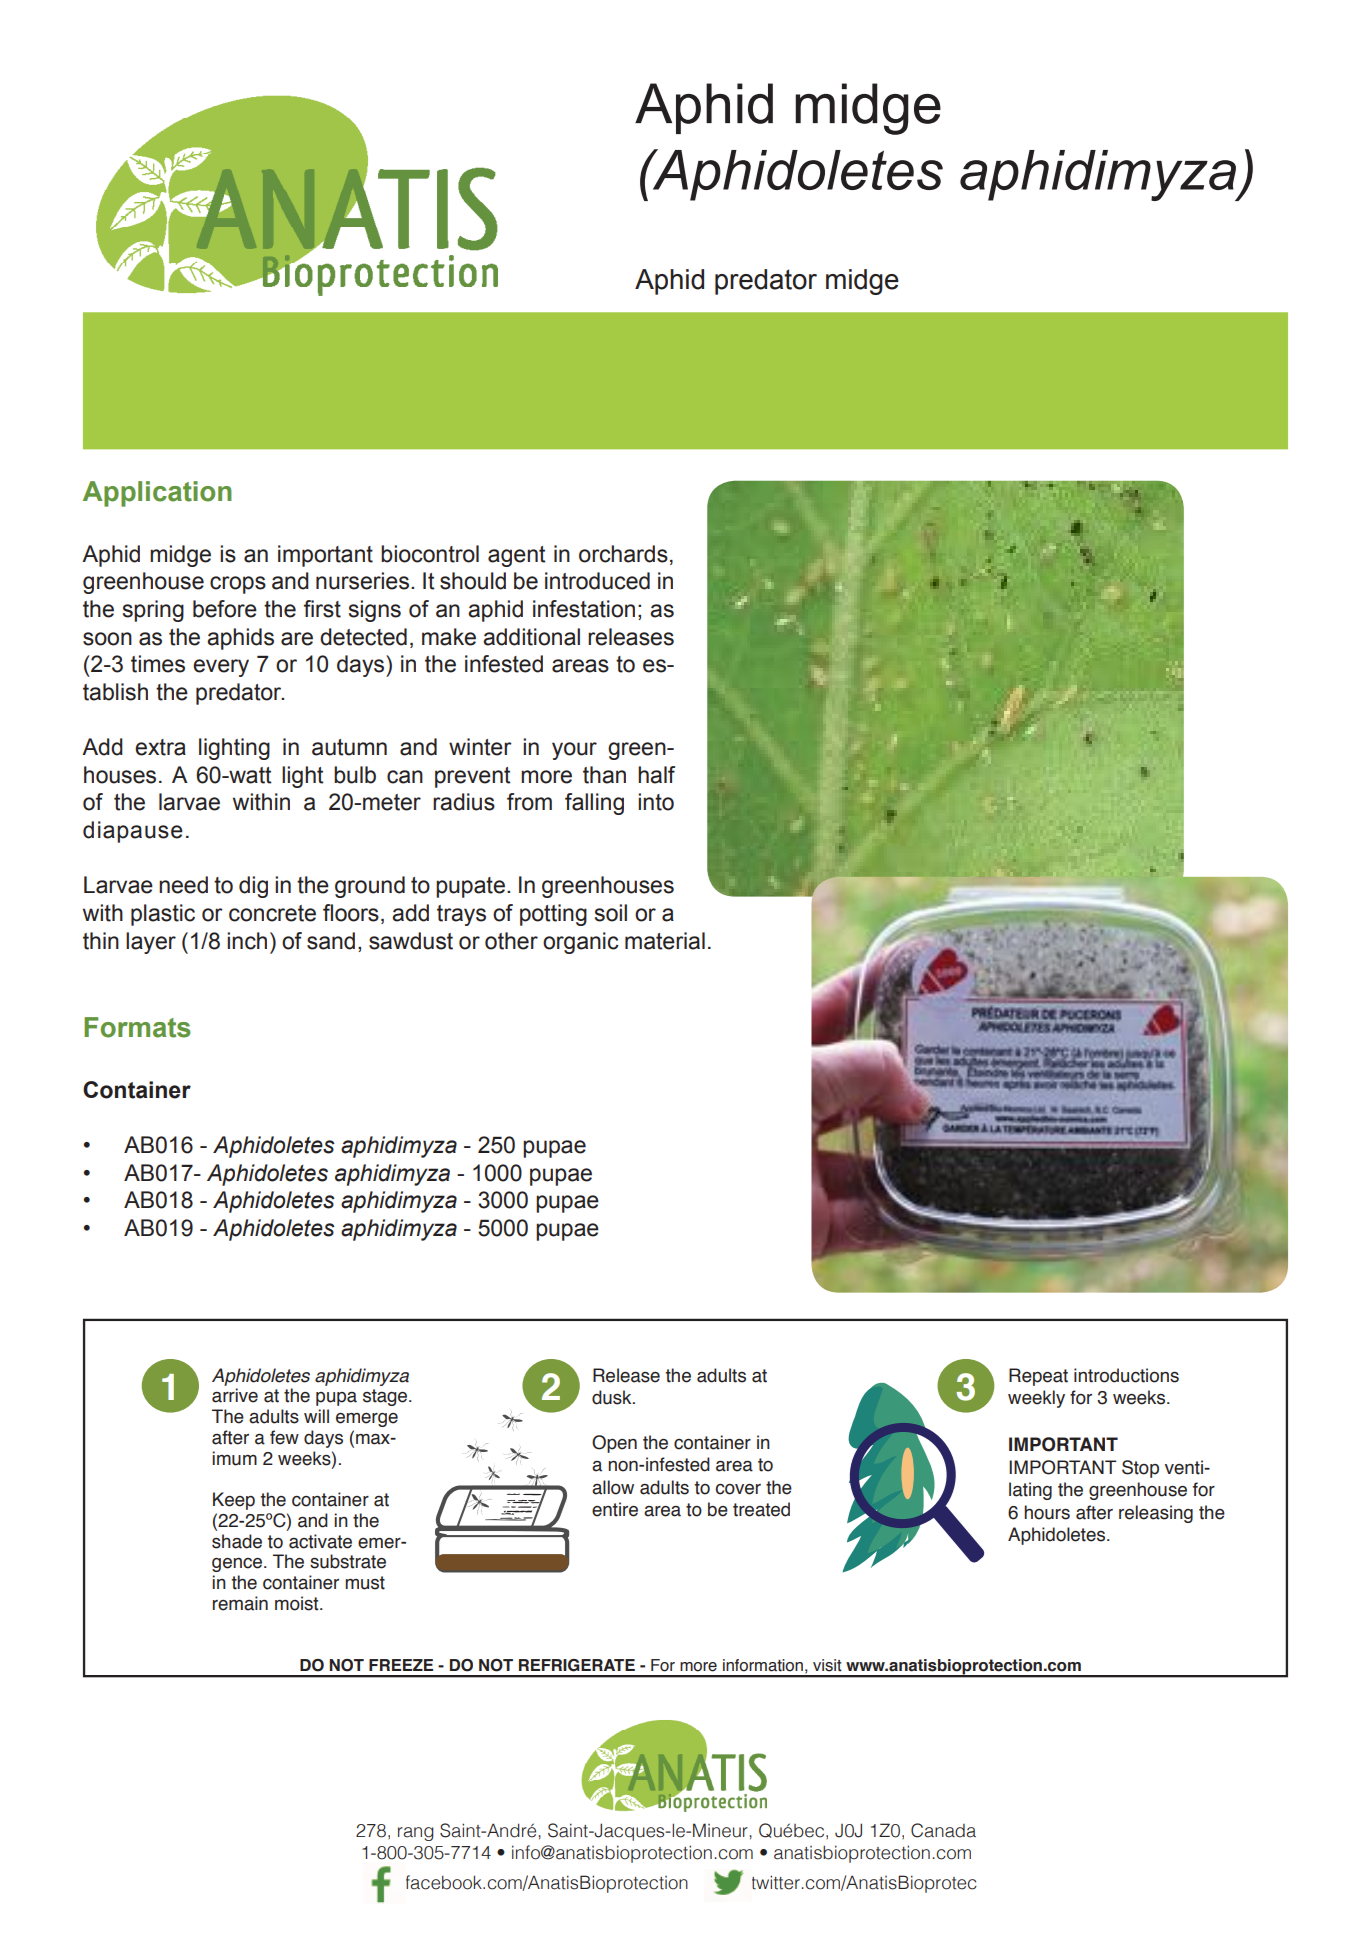  Describe the element at coordinates (1038, 1377) in the screenshot. I see `Repeat` at that location.
